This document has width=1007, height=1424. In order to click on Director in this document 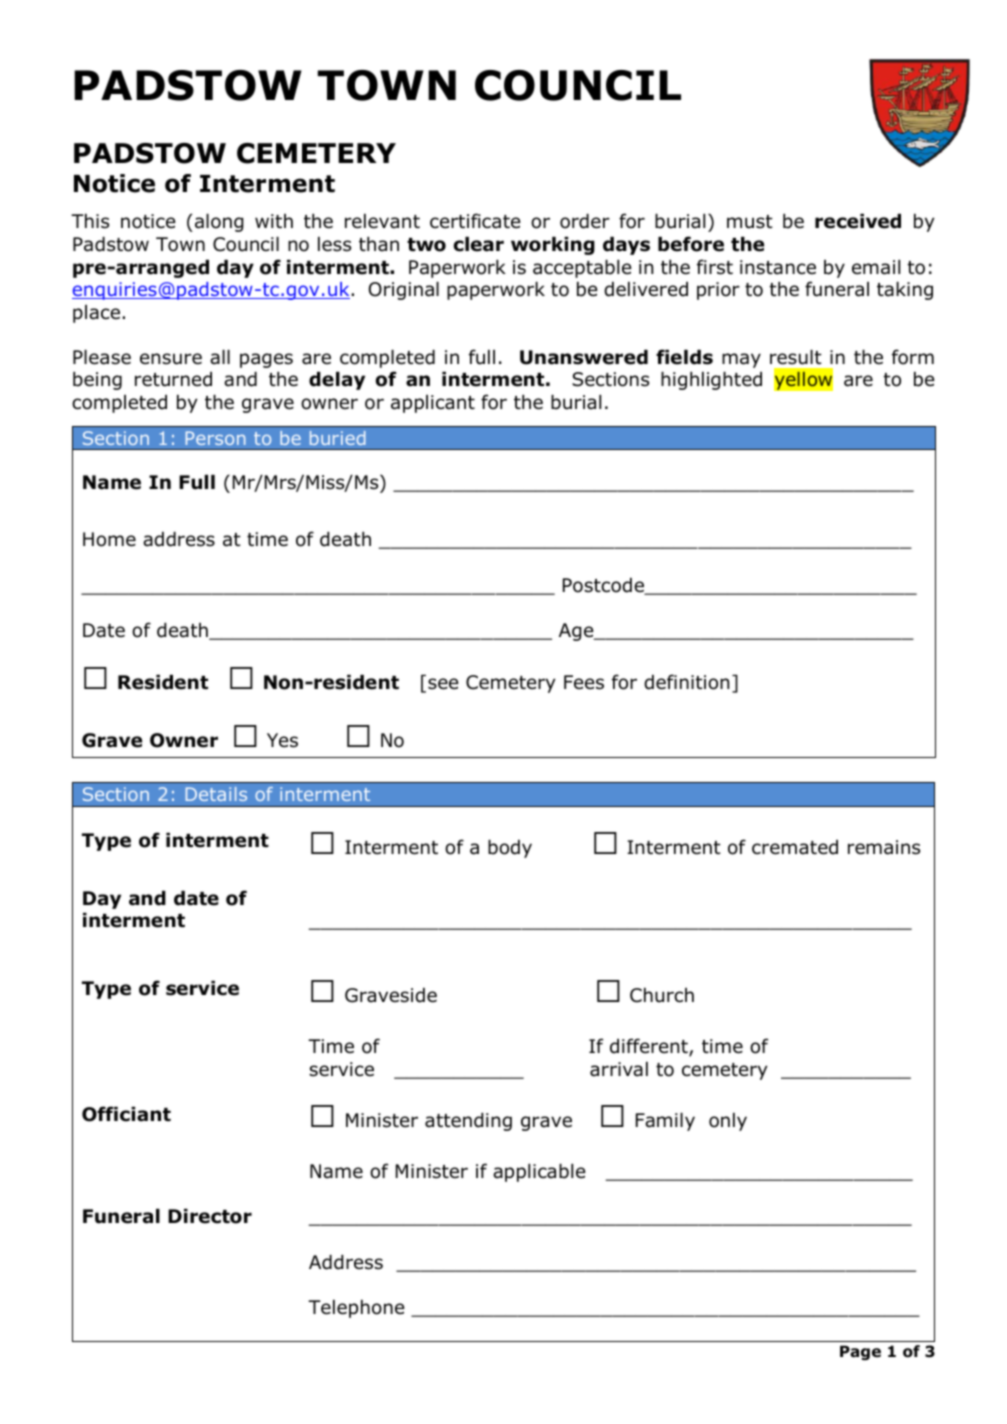, I will do `click(210, 1216)`.
